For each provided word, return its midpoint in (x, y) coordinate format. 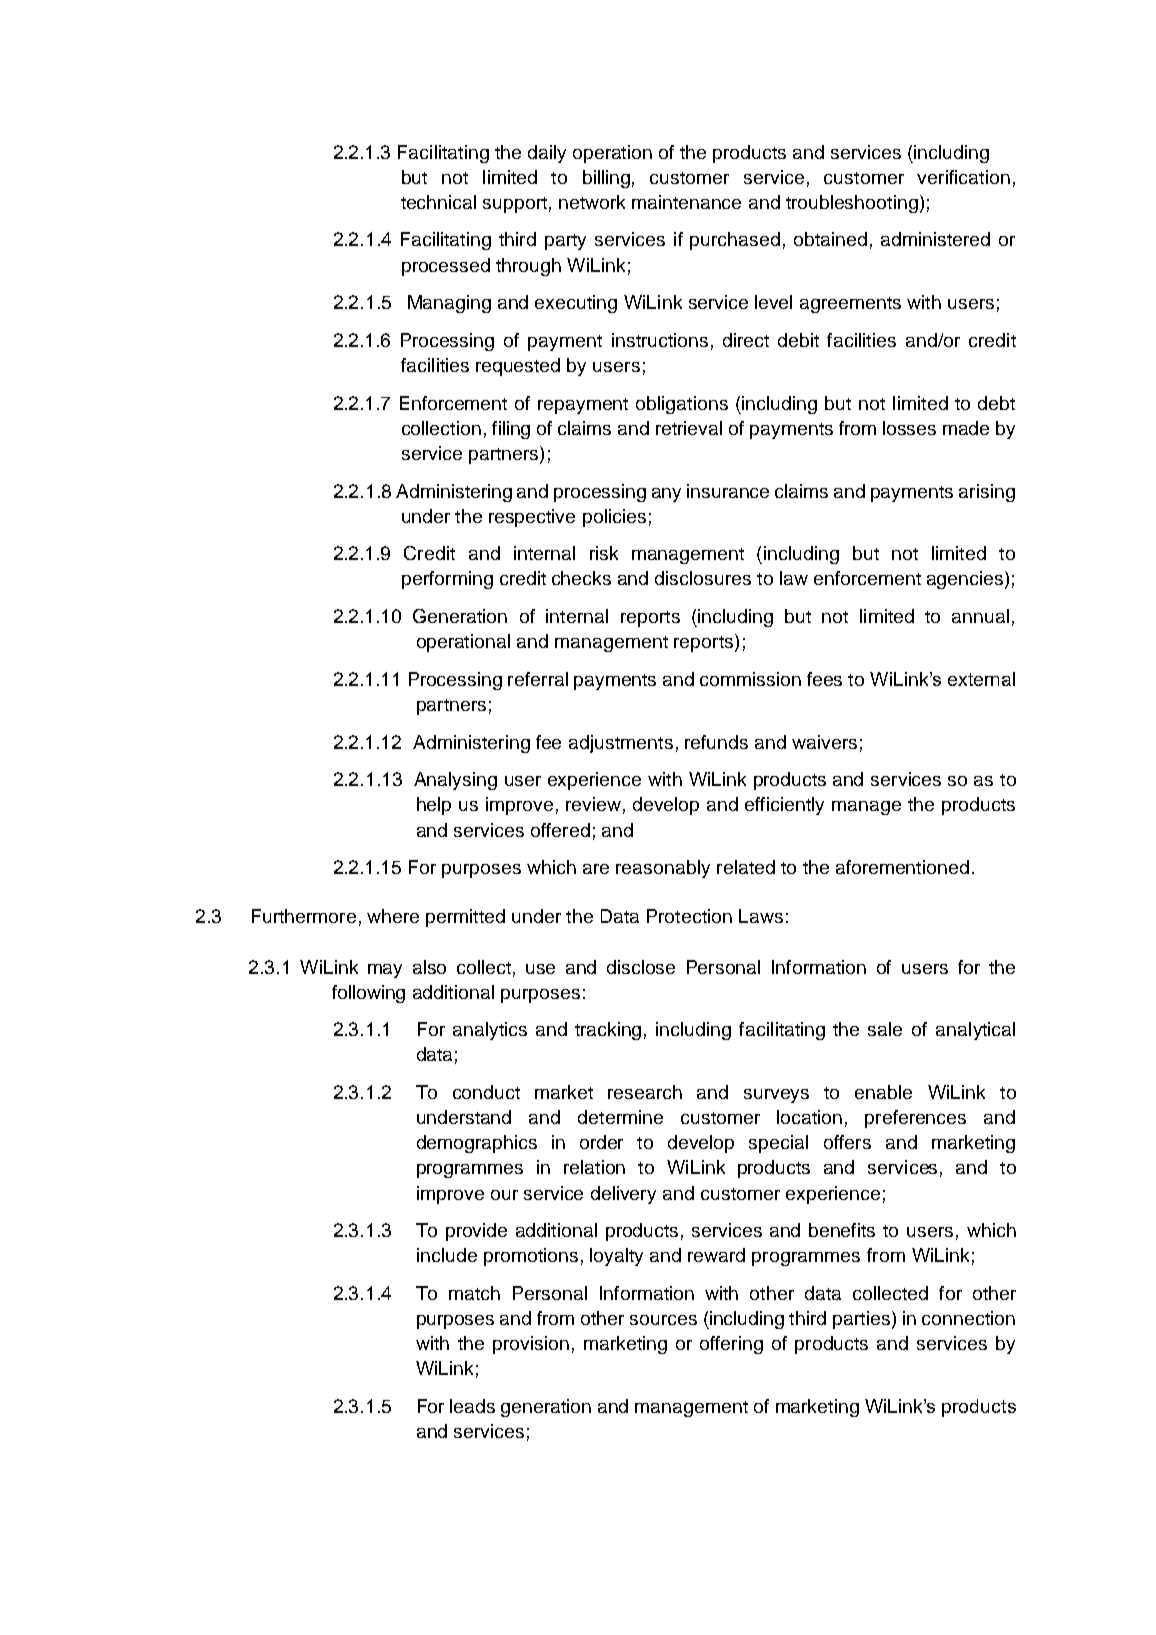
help (434, 806)
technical (438, 202)
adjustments (621, 744)
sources (663, 1320)
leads (472, 1406)
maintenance (686, 202)
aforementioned (902, 867)
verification (963, 177)
